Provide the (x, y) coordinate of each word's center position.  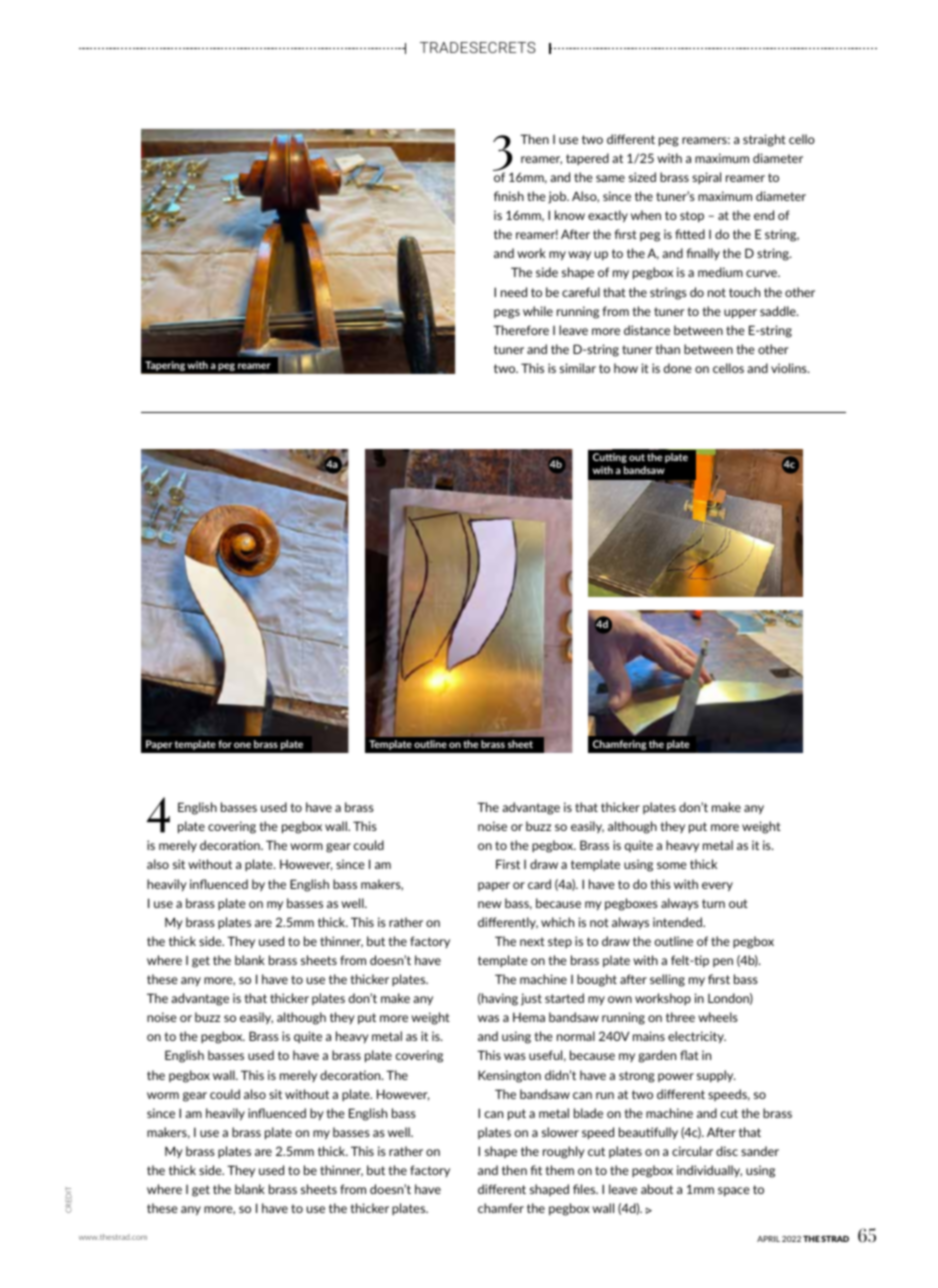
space (734, 1191)
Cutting (610, 458)
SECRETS (502, 47)
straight (764, 140)
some (672, 865)
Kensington (509, 1076)
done (678, 368)
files (585, 1189)
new (489, 904)
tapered (587, 159)
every (717, 887)
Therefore (521, 330)
